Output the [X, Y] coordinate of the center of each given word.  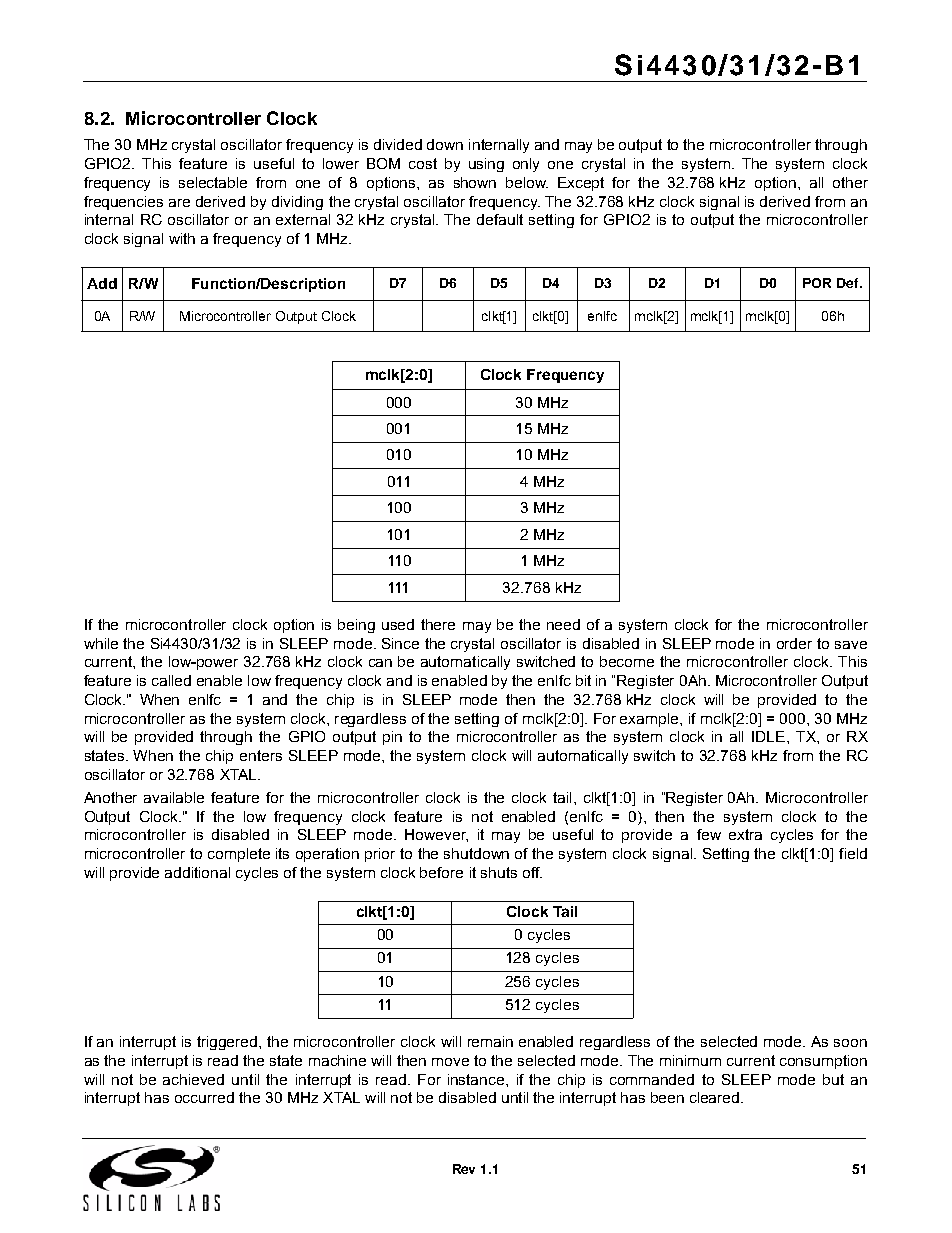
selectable [213, 182]
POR [817, 283]
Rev [464, 1169]
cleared [716, 1097]
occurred [204, 1097]
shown [475, 182]
